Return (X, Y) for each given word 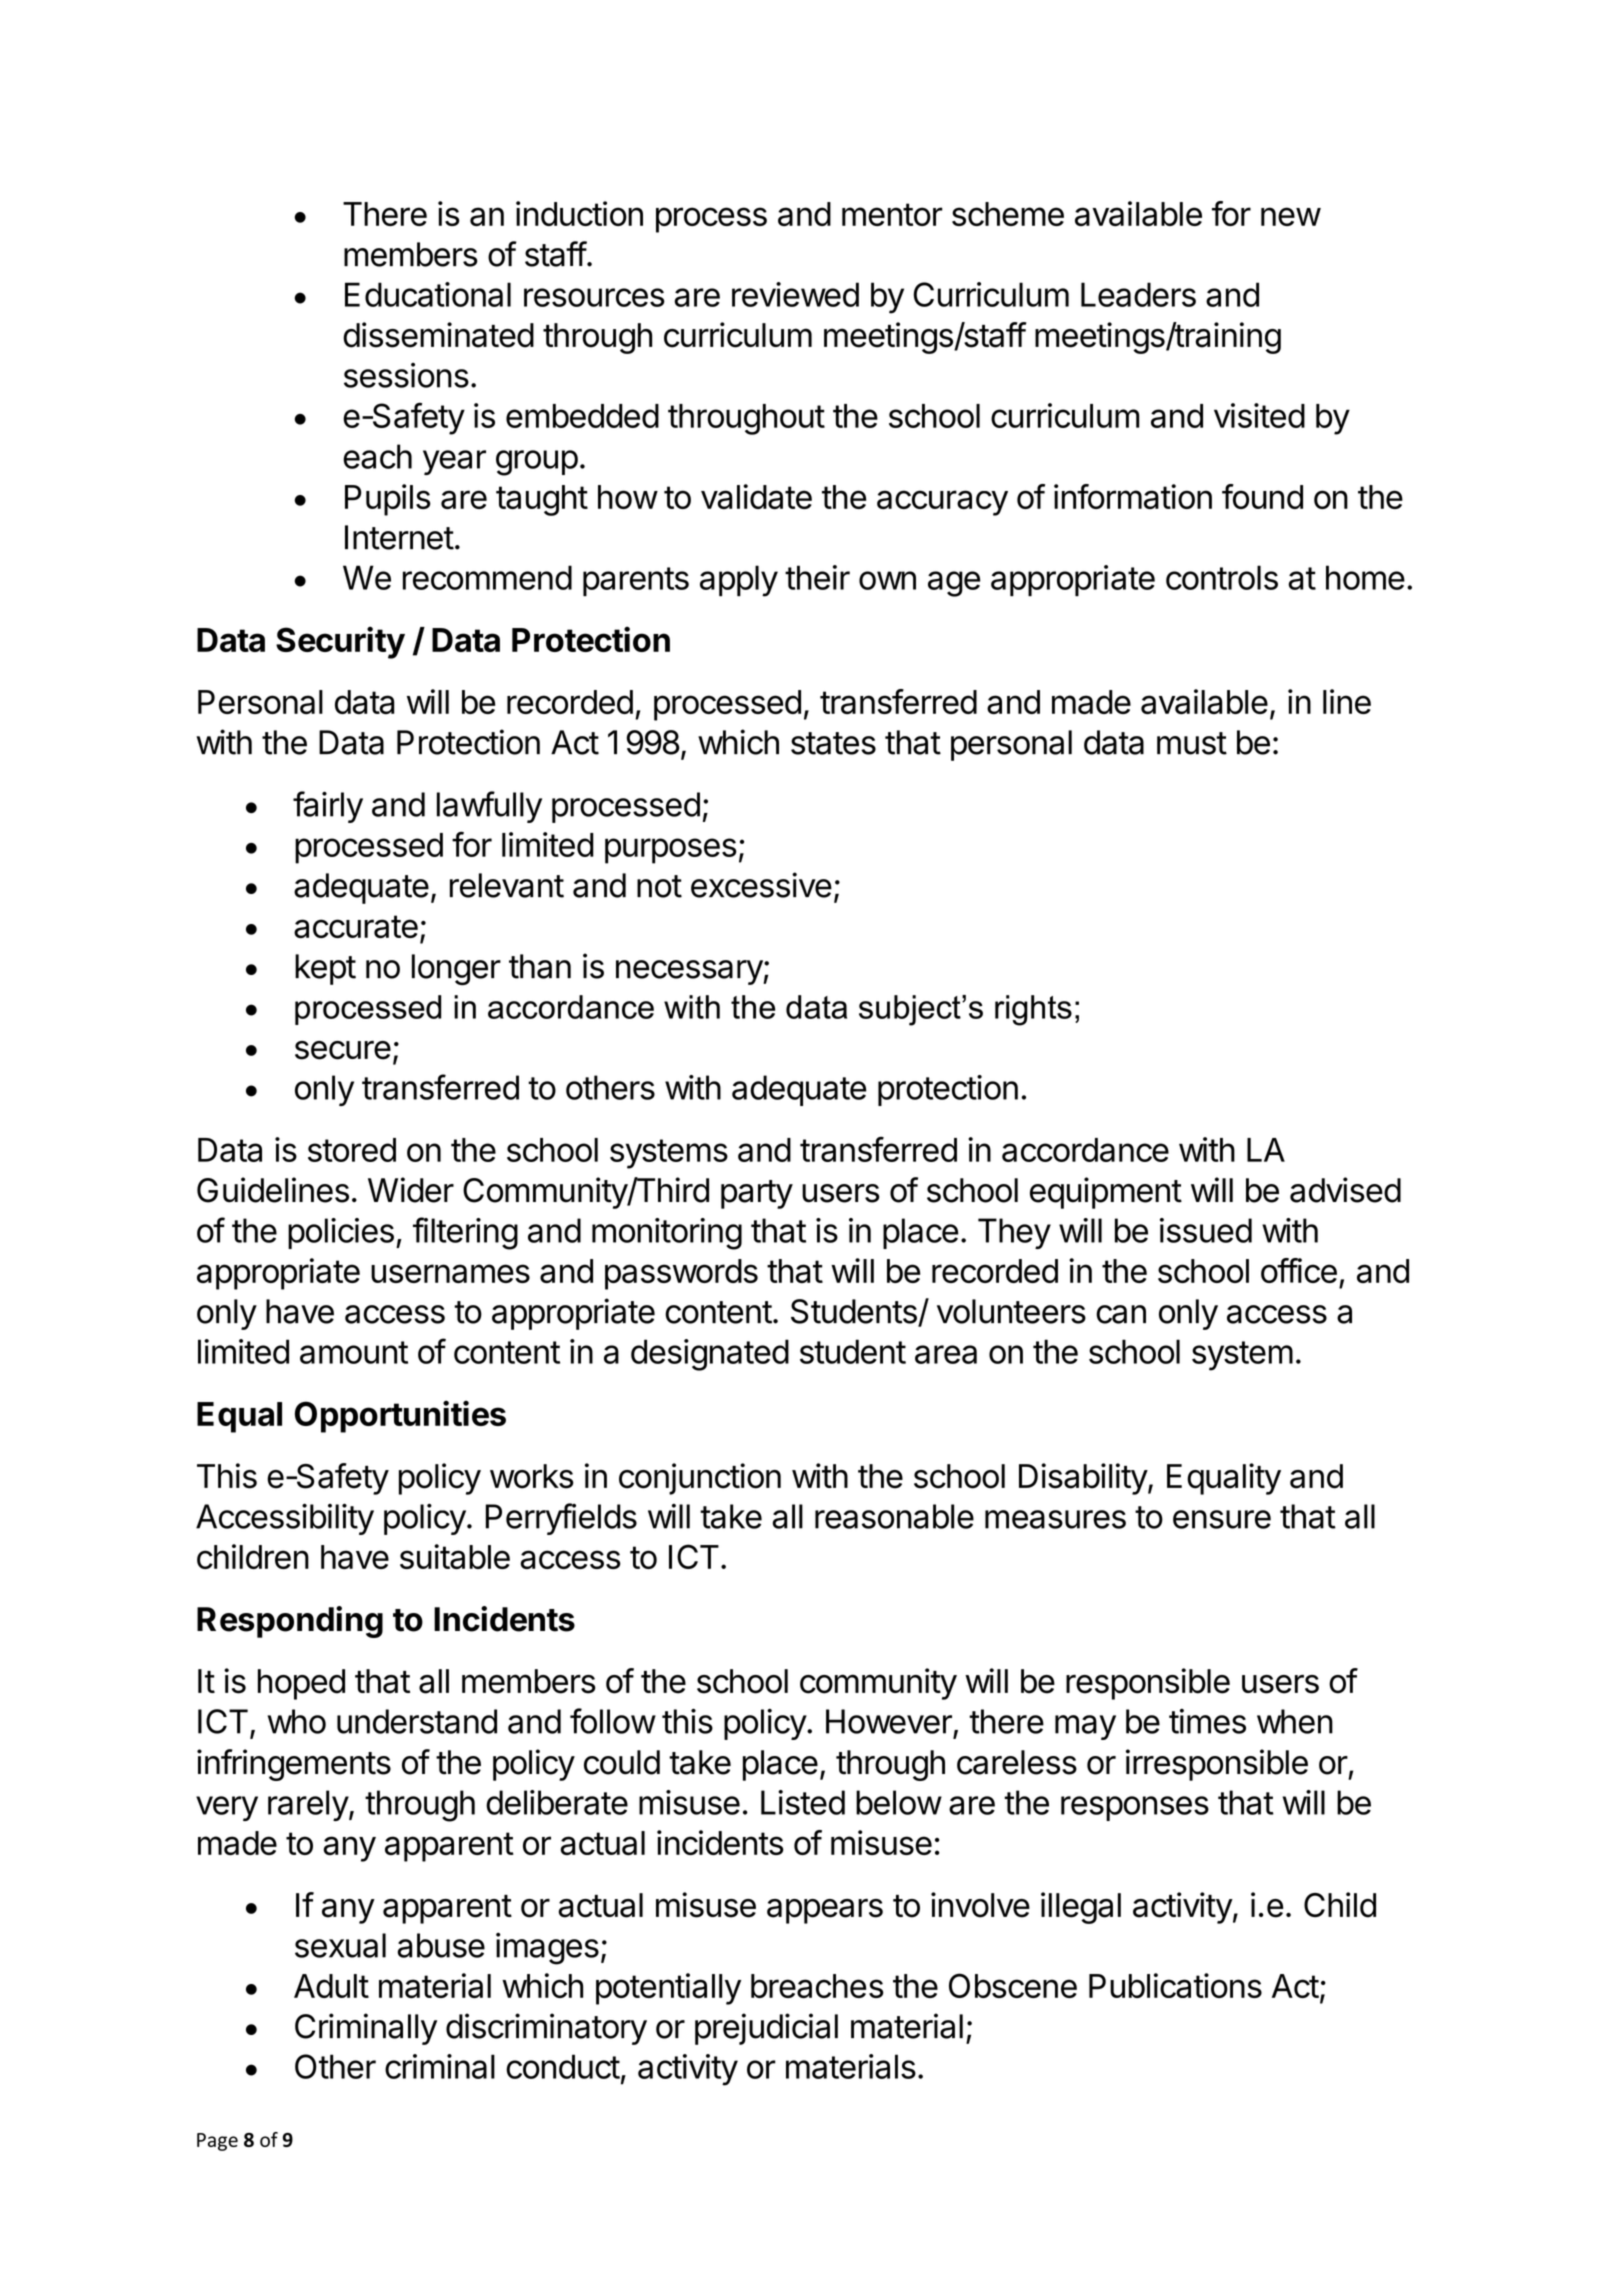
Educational (428, 294)
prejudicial (766, 2029)
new (1291, 216)
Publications (1175, 1985)
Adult (331, 1986)
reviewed (795, 294)
